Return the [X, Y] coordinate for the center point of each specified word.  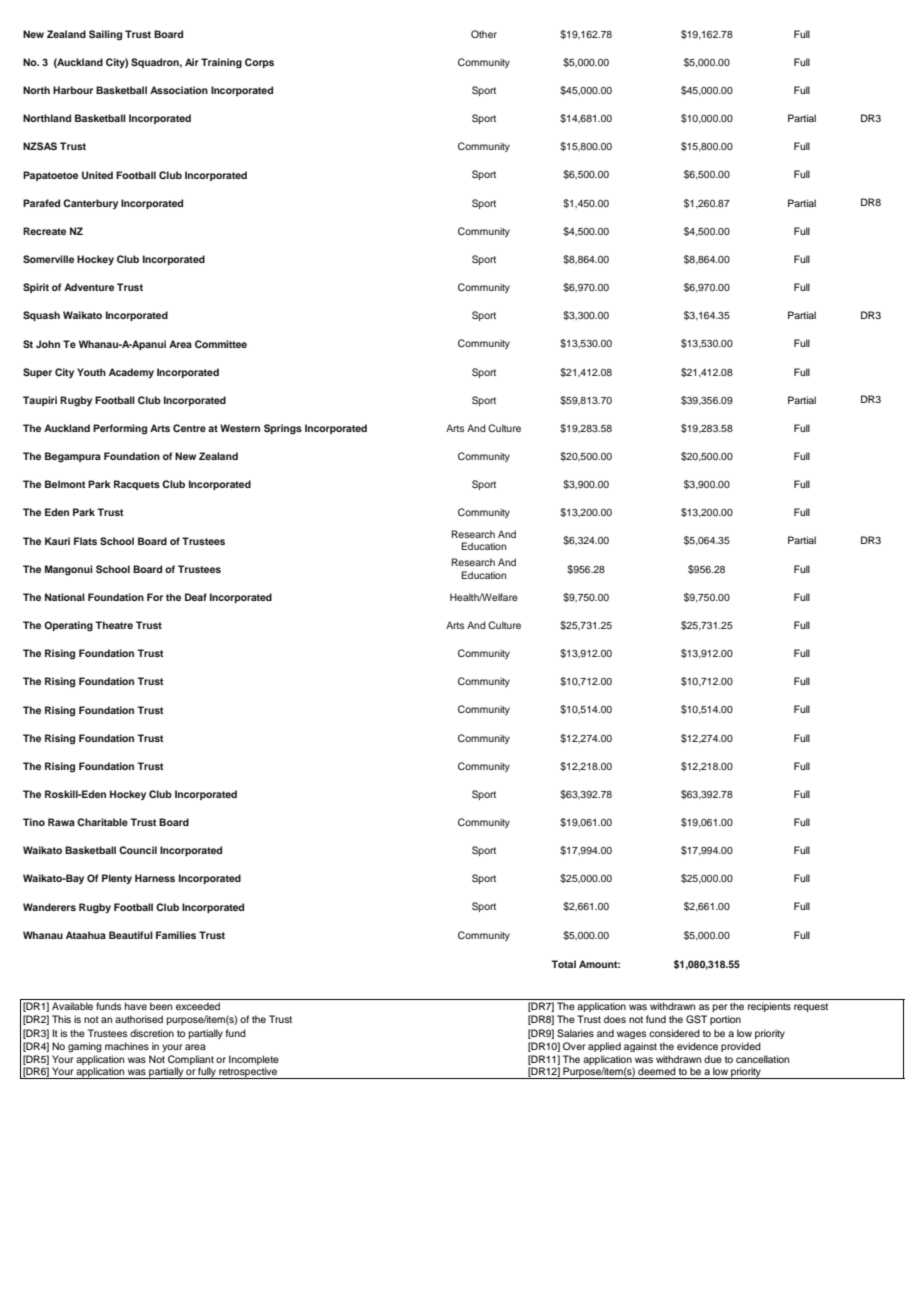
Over [574, 1046]
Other [484, 34]
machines [127, 1046]
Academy [131, 373]
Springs [283, 429]
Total [563, 964]
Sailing [105, 35]
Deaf [196, 597]
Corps [259, 63]
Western [240, 428]
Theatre [114, 625]
